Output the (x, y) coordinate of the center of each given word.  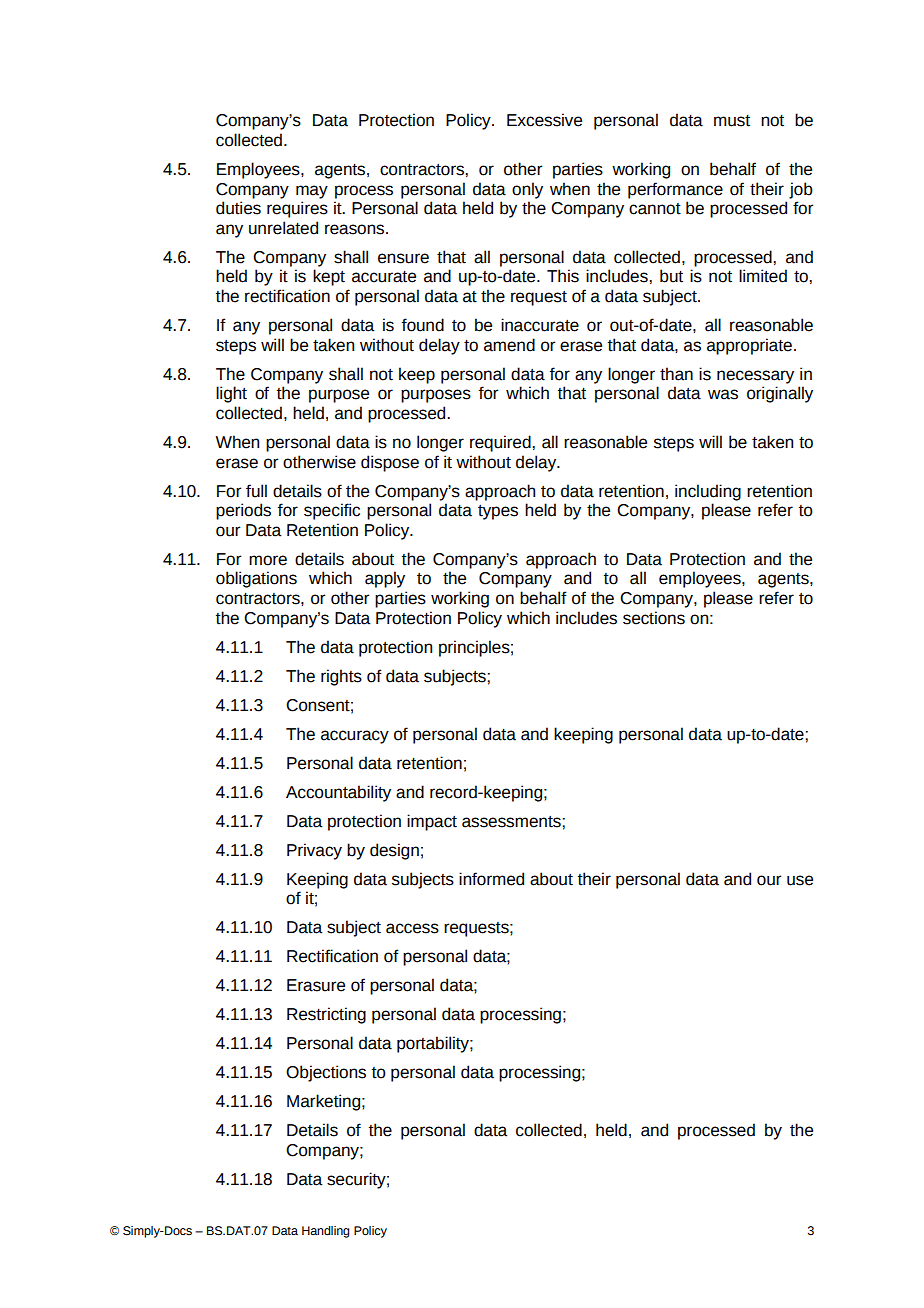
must (732, 121)
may (312, 192)
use (800, 880)
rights (341, 677)
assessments (512, 822)
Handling (325, 1232)
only (527, 190)
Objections (326, 1073)
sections (654, 618)
